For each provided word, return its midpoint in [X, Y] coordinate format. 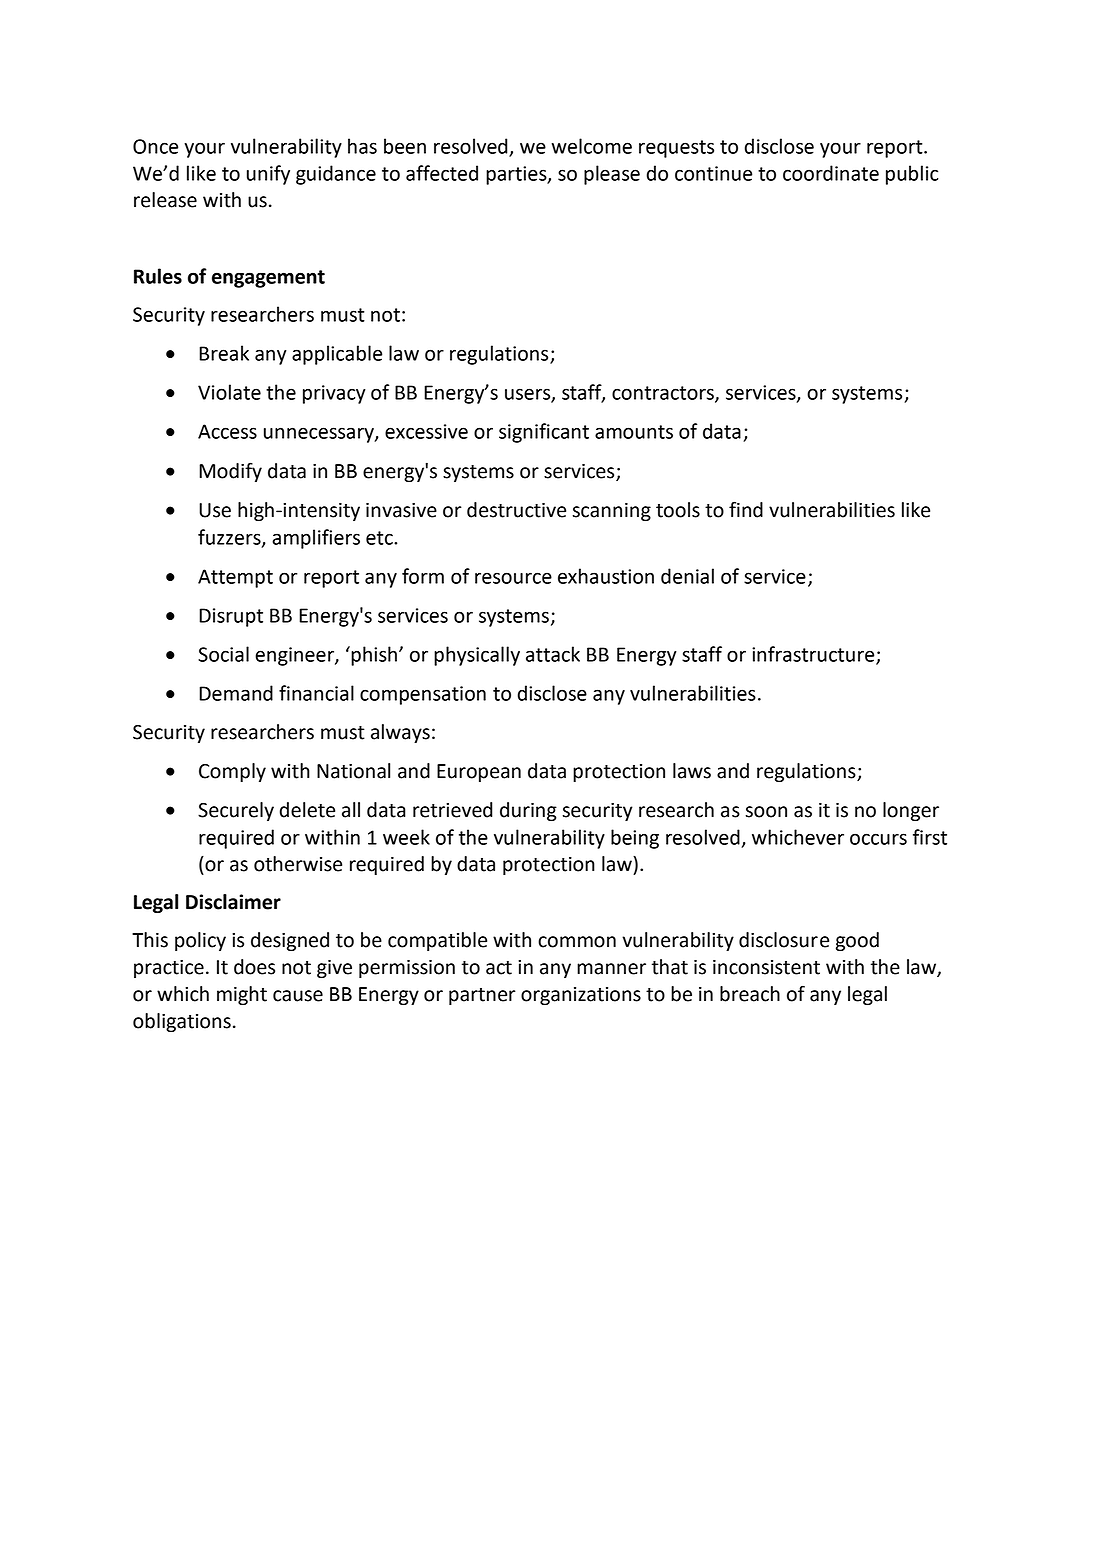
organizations [581, 996]
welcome [591, 146]
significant [544, 433]
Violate [229, 392]
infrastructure [814, 655]
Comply [232, 772]
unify [268, 175]
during [528, 812]
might [242, 995]
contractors [664, 394]
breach [750, 994]
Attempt [235, 578]
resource [513, 578]
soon [766, 812]
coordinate [831, 173]
